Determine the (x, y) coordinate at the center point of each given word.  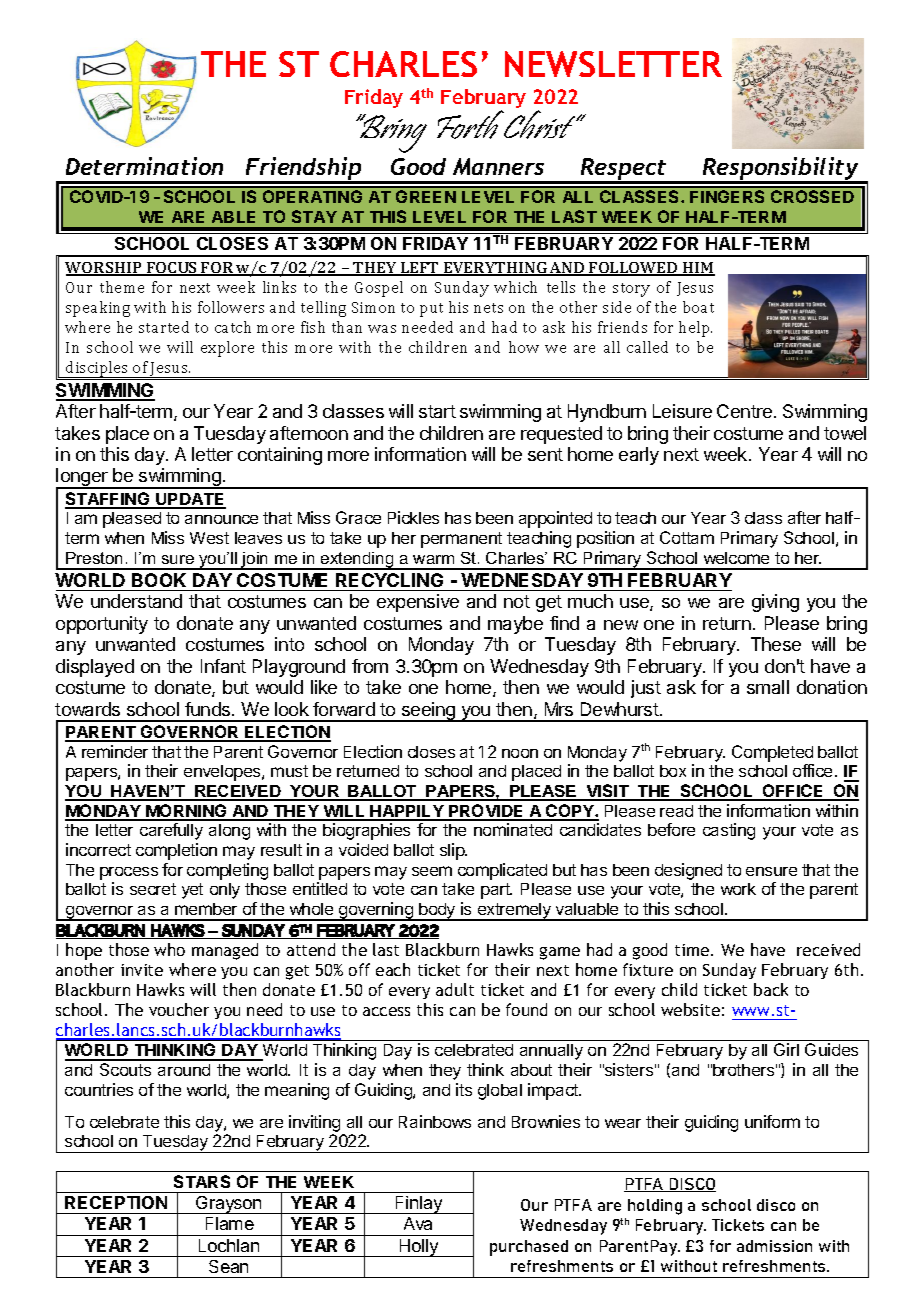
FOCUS (172, 269)
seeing (429, 712)
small (768, 687)
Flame (230, 1223)
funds (209, 709)
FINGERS (727, 196)
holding (655, 1207)
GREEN (426, 196)
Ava (418, 1223)
